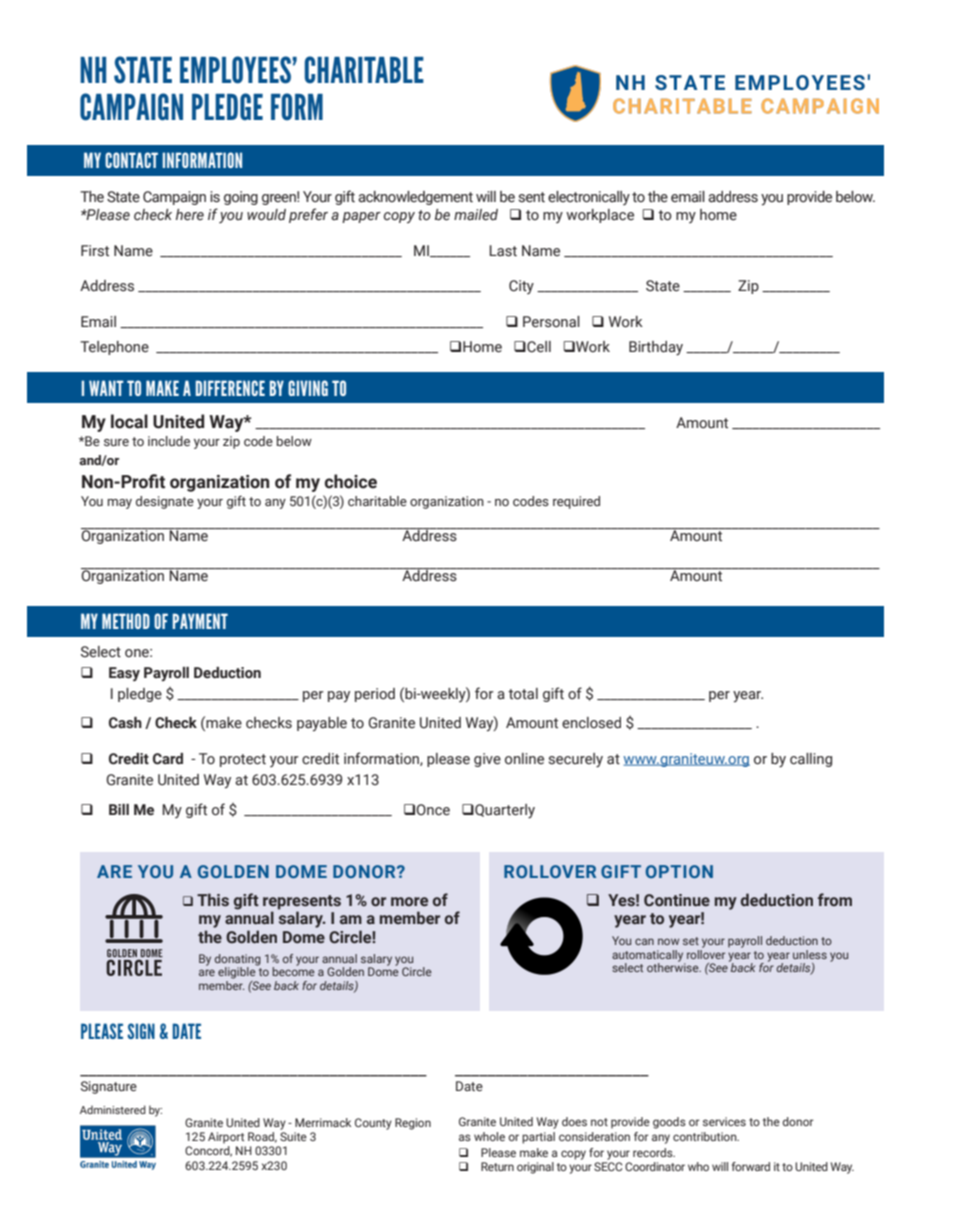 This image has width=964, height=1232. I want to click on mailed, so click(476, 215).
